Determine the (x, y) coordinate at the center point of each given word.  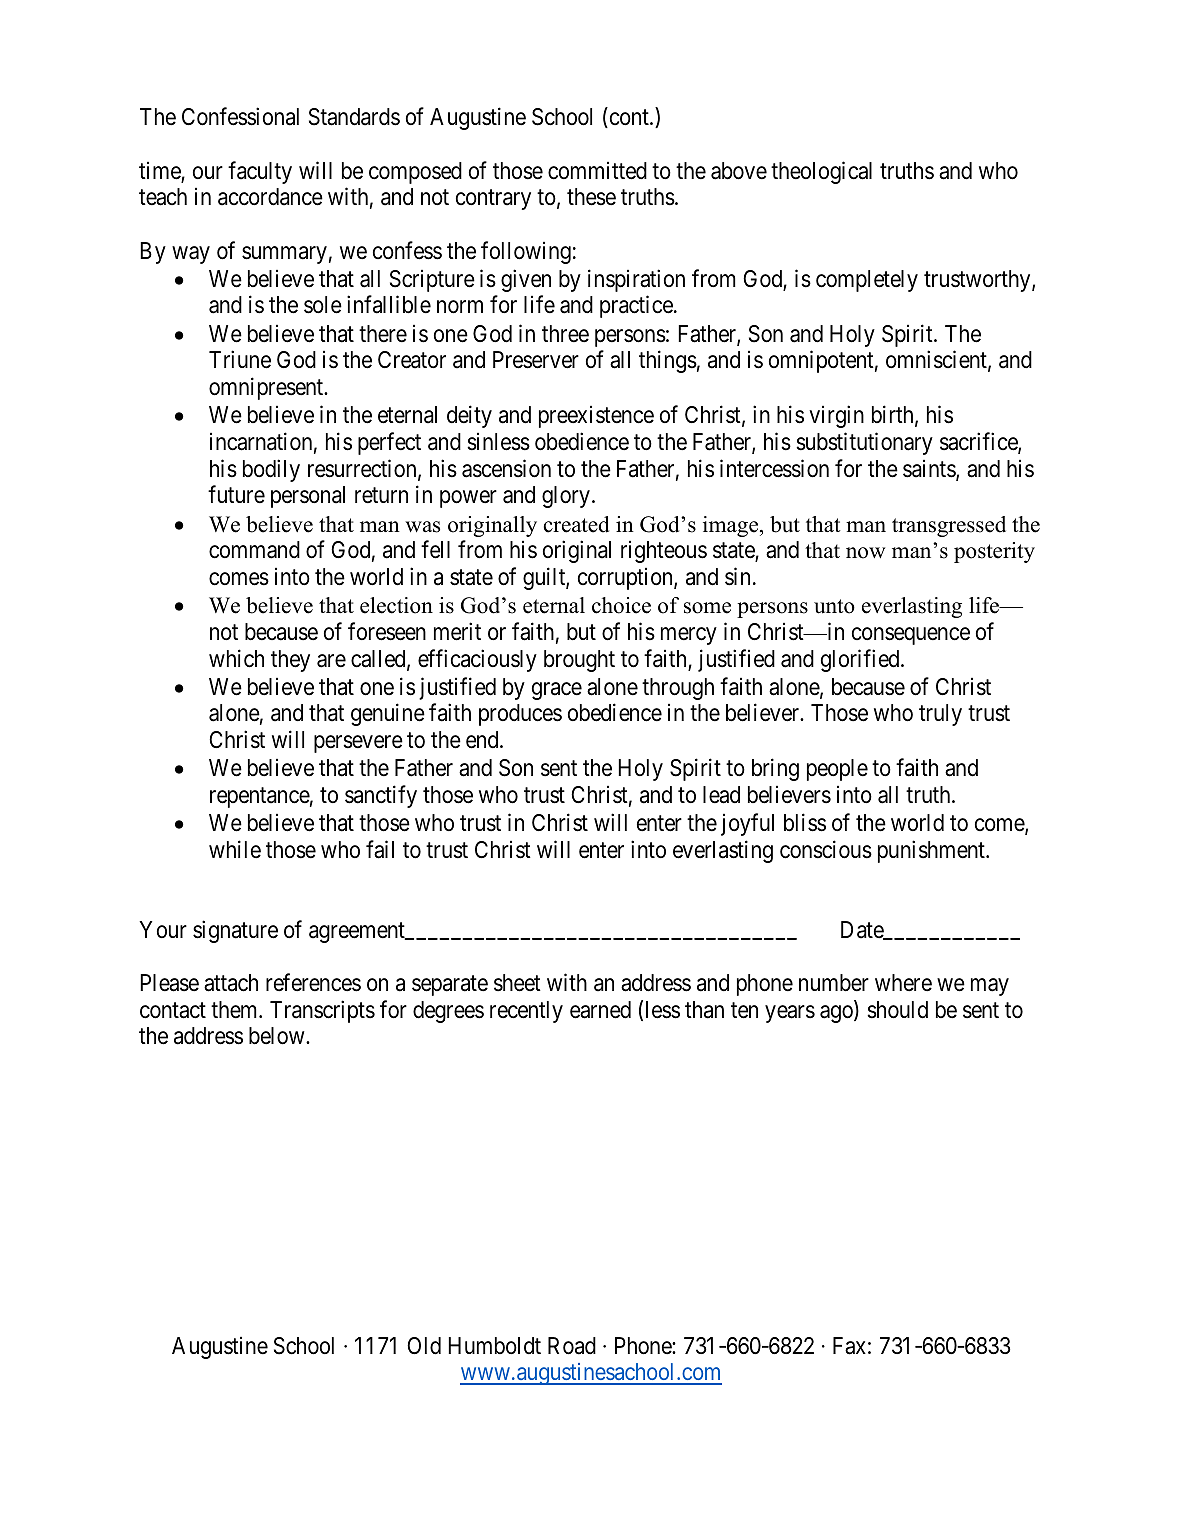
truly (940, 715)
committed (597, 171)
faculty (260, 172)
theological (821, 172)
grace (557, 691)
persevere (358, 744)
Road (572, 1346)
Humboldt (494, 1345)
